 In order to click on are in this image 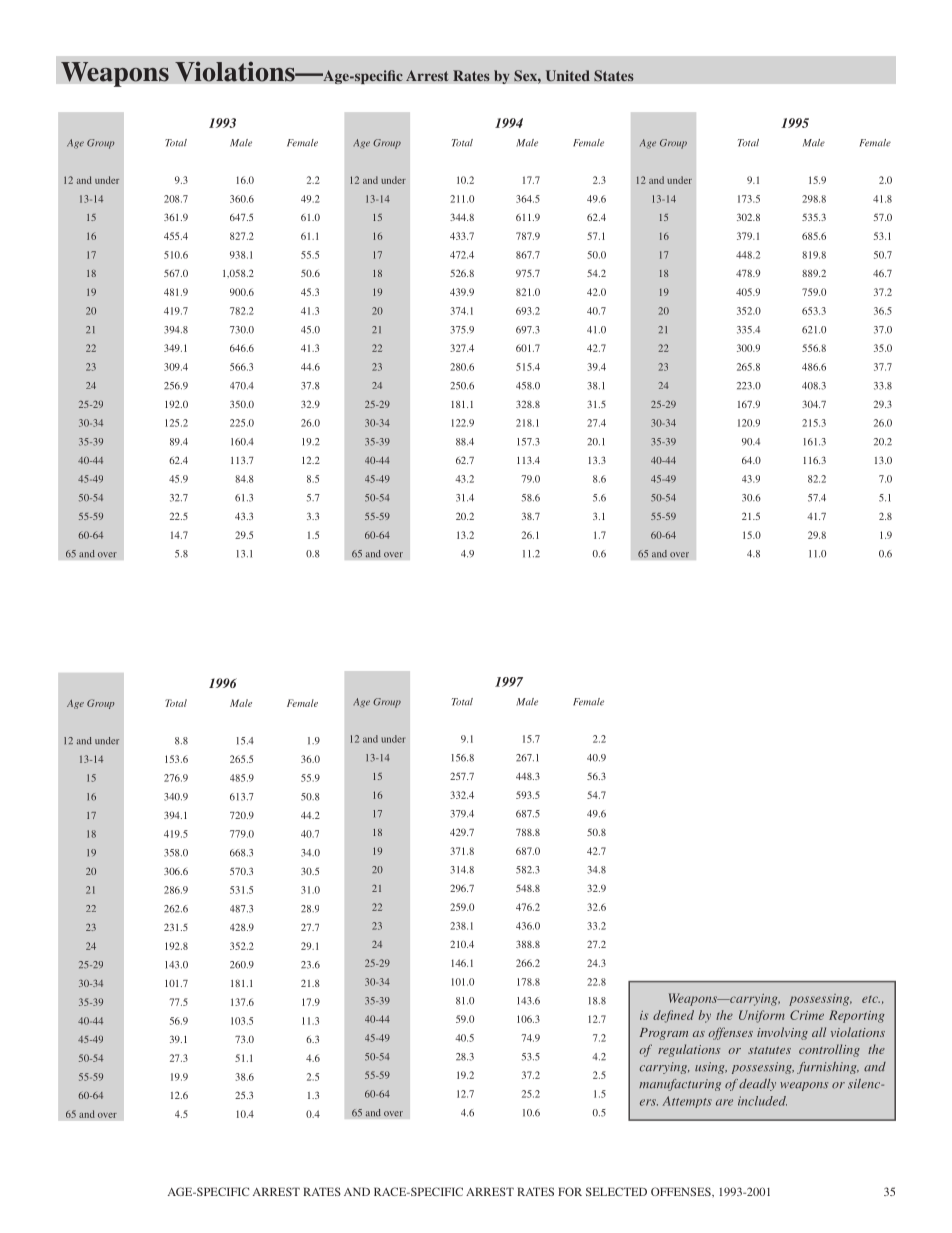, I will do `click(724, 1102)`.
